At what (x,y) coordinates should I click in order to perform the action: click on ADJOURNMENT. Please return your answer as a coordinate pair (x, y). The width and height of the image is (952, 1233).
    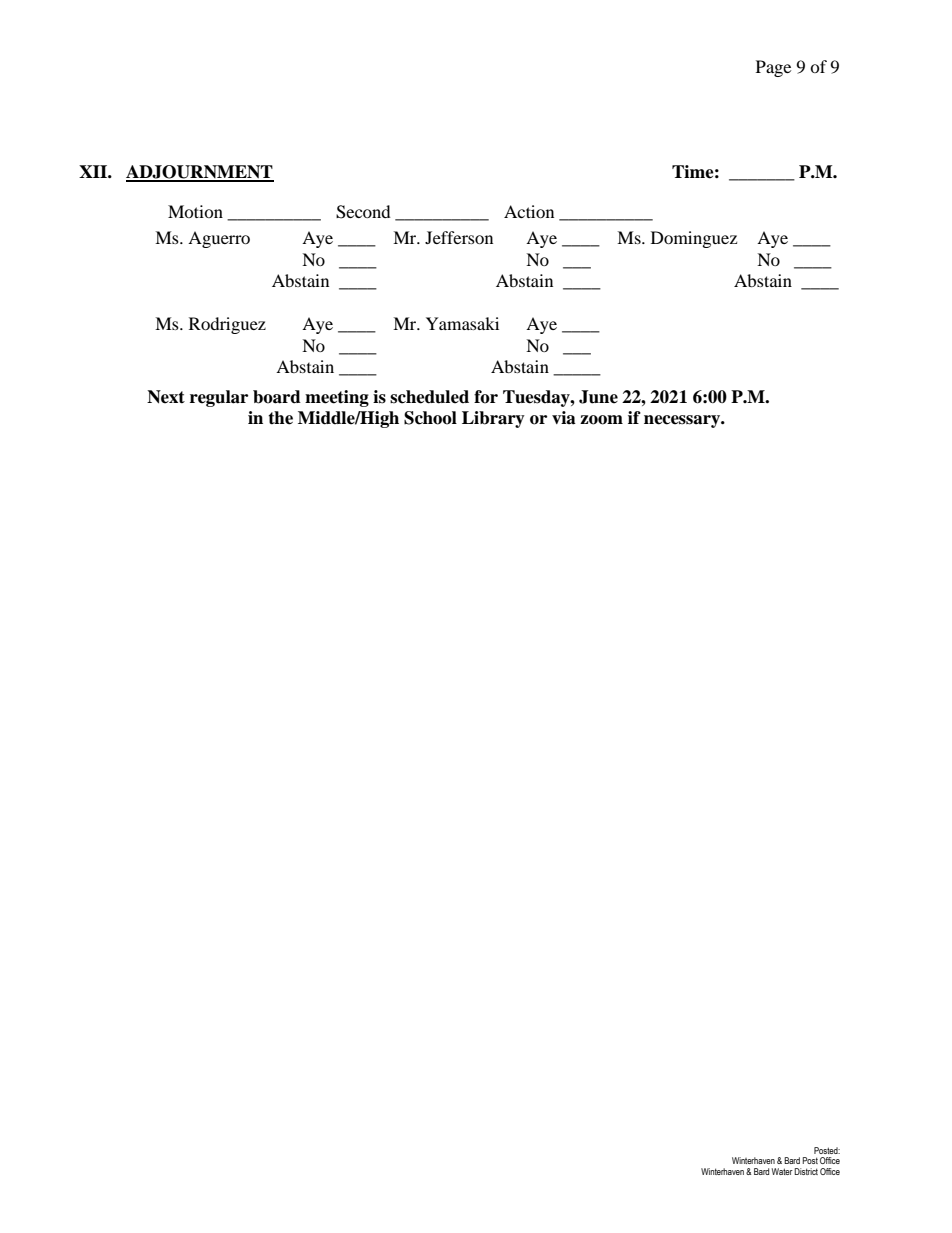
    Looking at the image, I should click on (200, 173).
